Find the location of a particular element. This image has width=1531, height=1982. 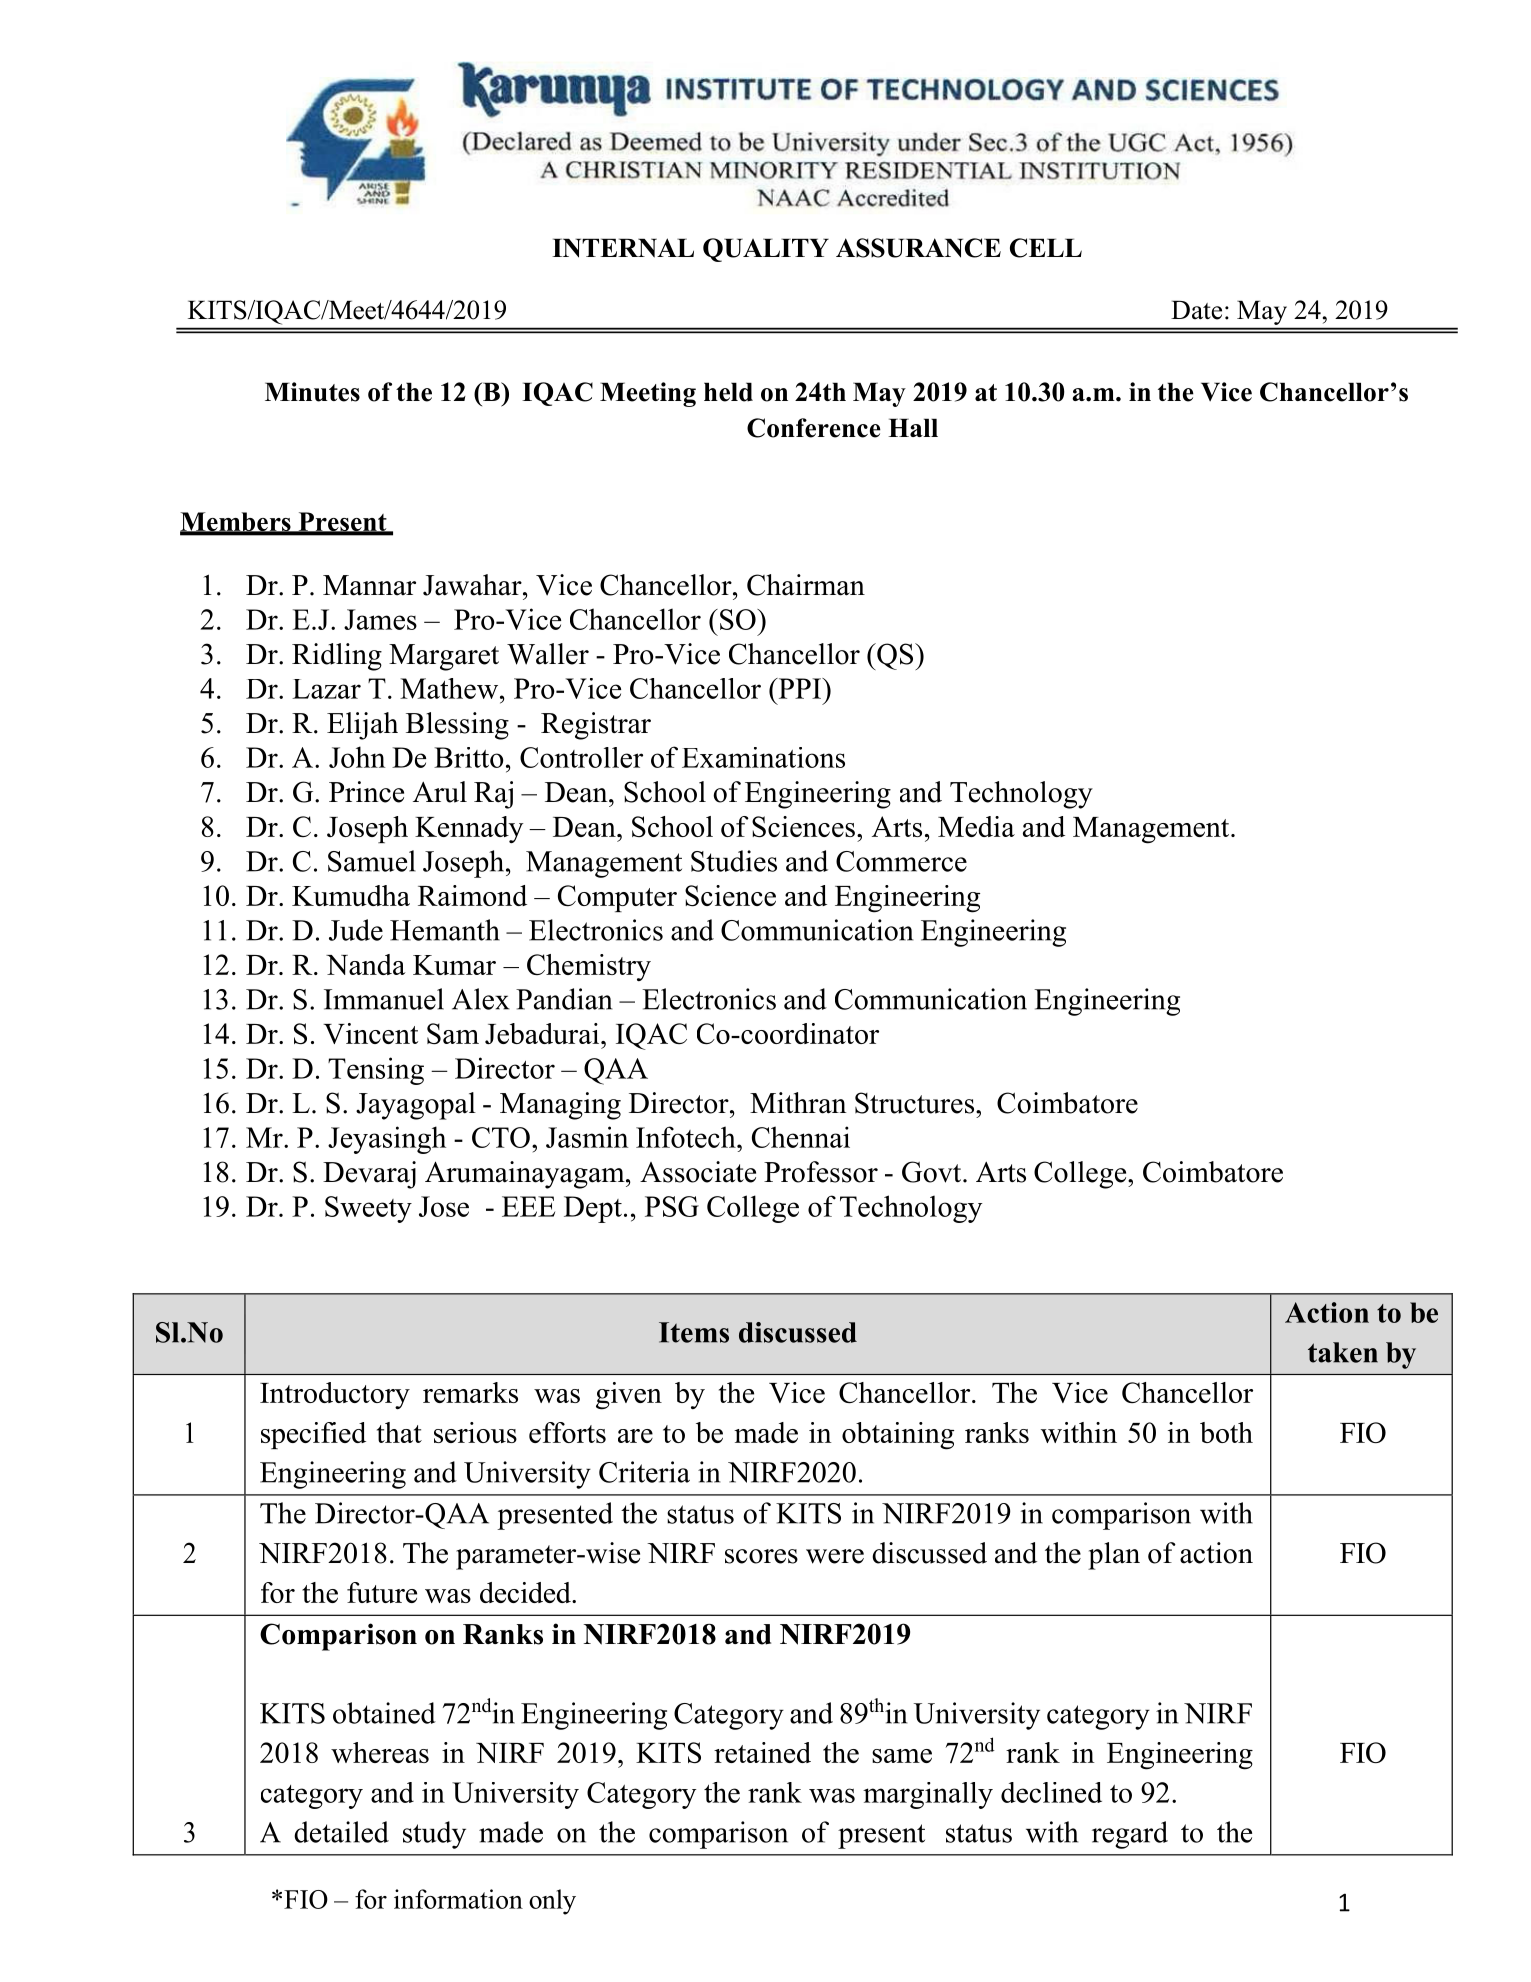

Items is located at coordinates (694, 1332).
